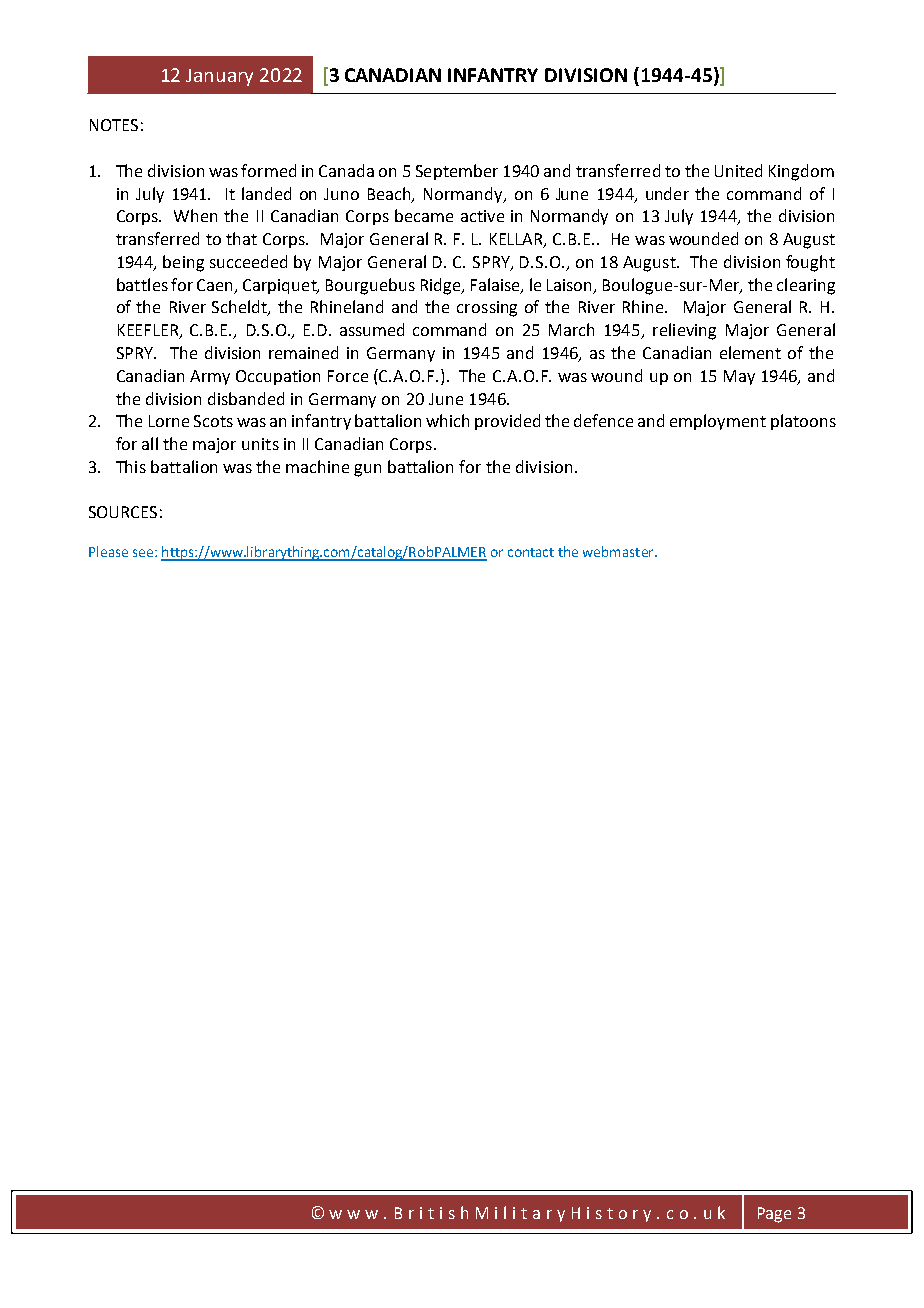  Describe the element at coordinates (367, 470) in the image. I see `gun` at that location.
